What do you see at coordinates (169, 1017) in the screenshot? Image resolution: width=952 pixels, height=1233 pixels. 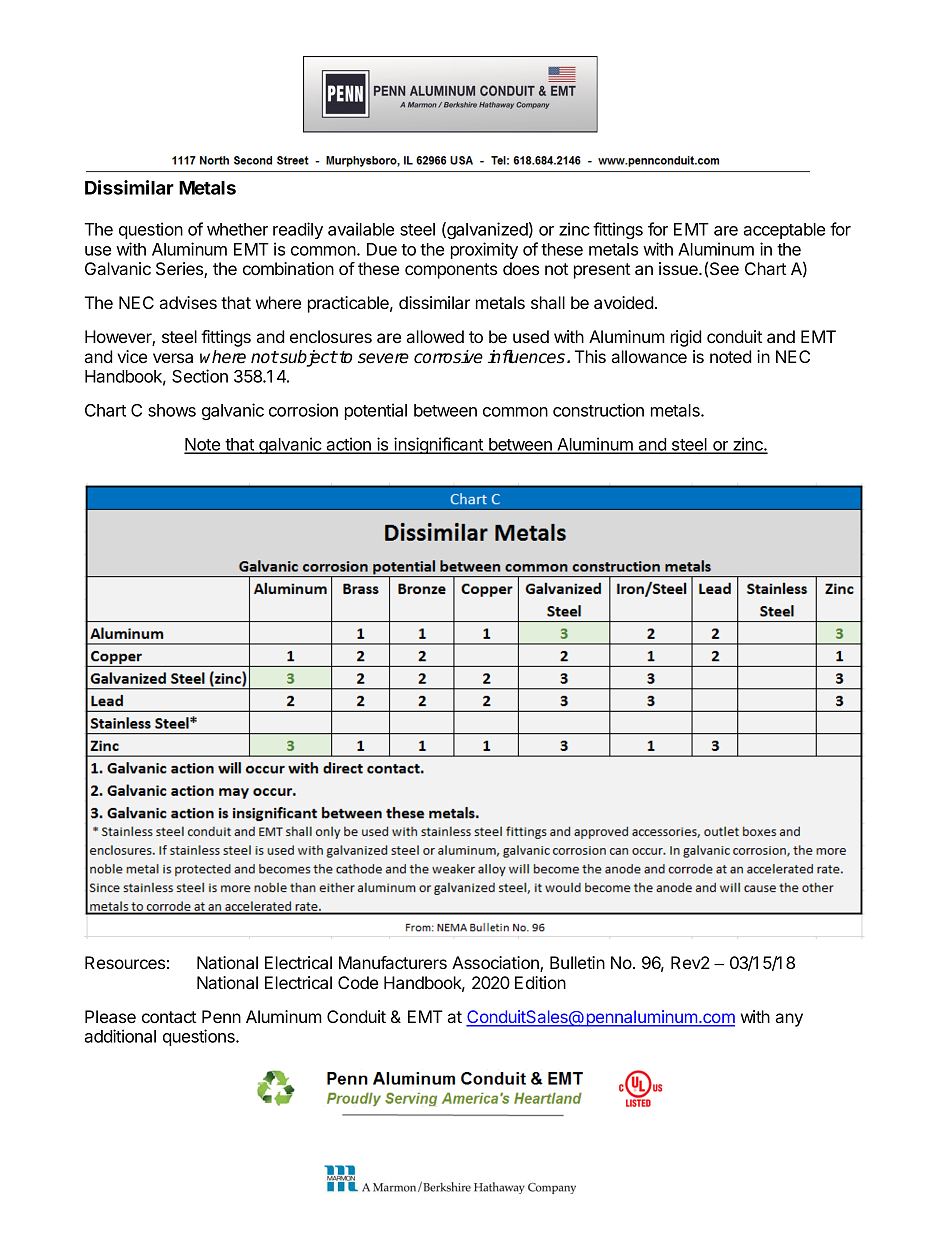 I see `contact` at bounding box center [169, 1017].
